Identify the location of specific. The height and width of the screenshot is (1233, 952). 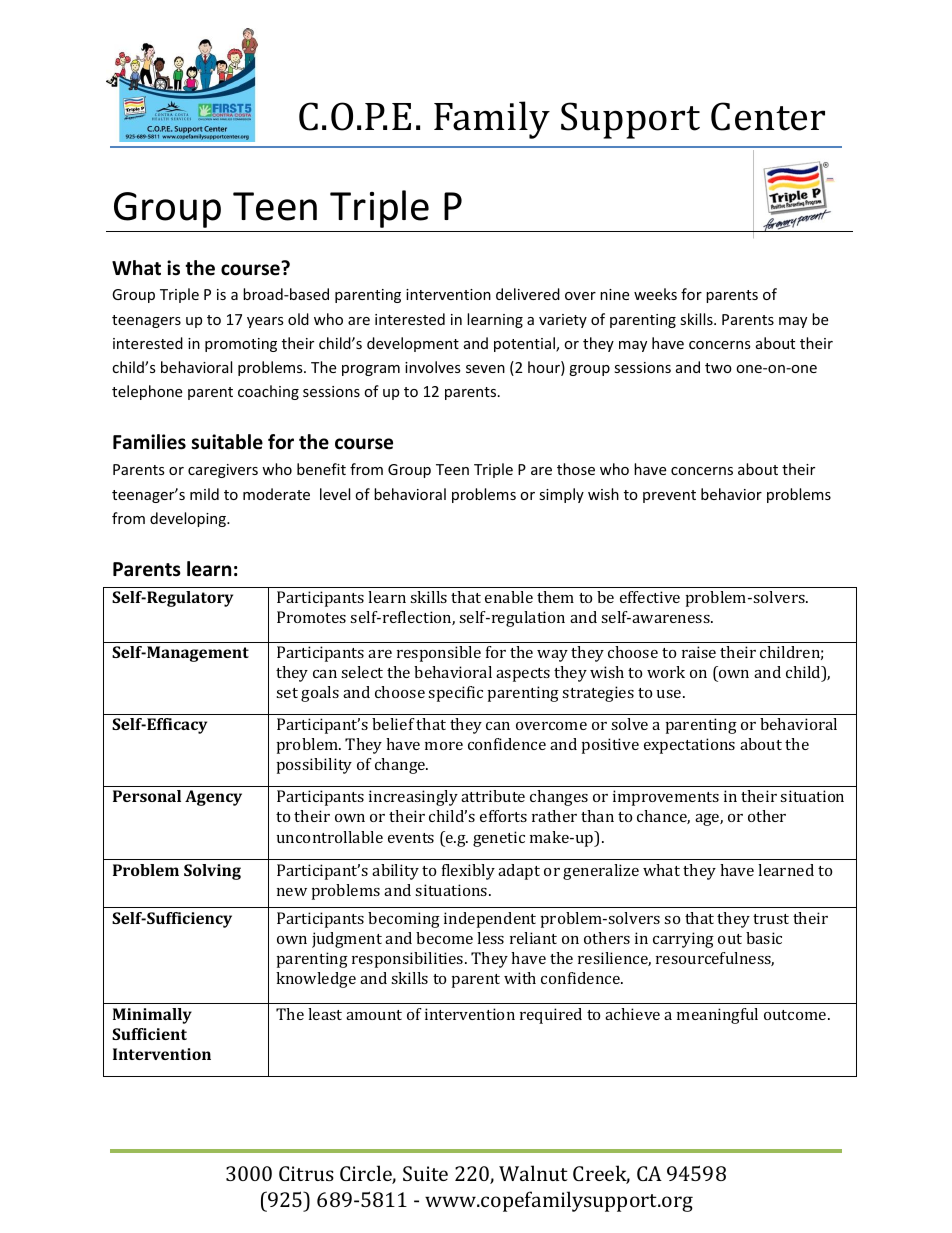
(455, 694).
